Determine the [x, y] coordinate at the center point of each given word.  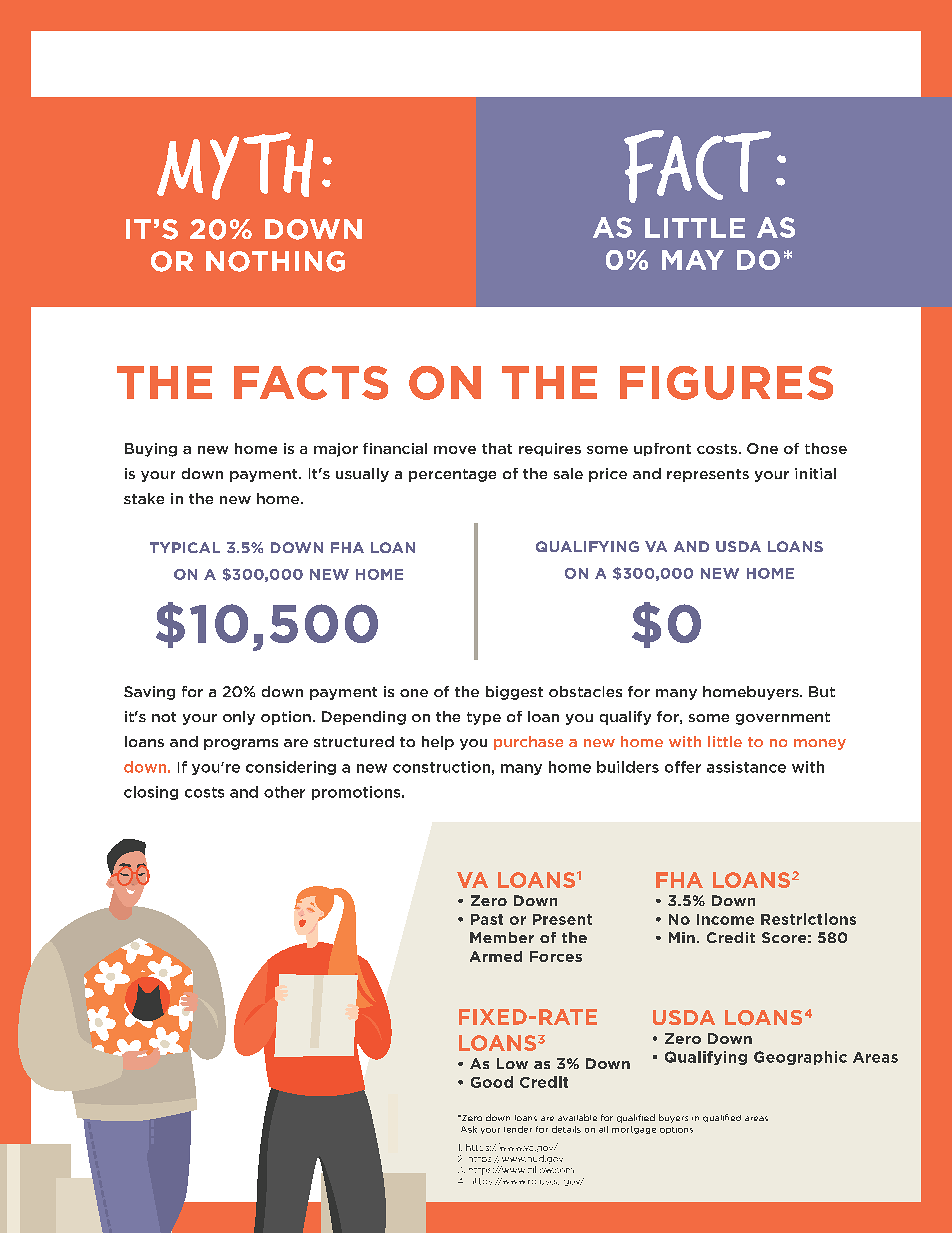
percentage [452, 475]
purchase [528, 743]
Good [492, 1082]
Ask [469, 1129]
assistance [746, 767]
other [284, 792]
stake [144, 498]
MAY [693, 260]
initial [815, 473]
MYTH [235, 166]
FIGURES [726, 383]
